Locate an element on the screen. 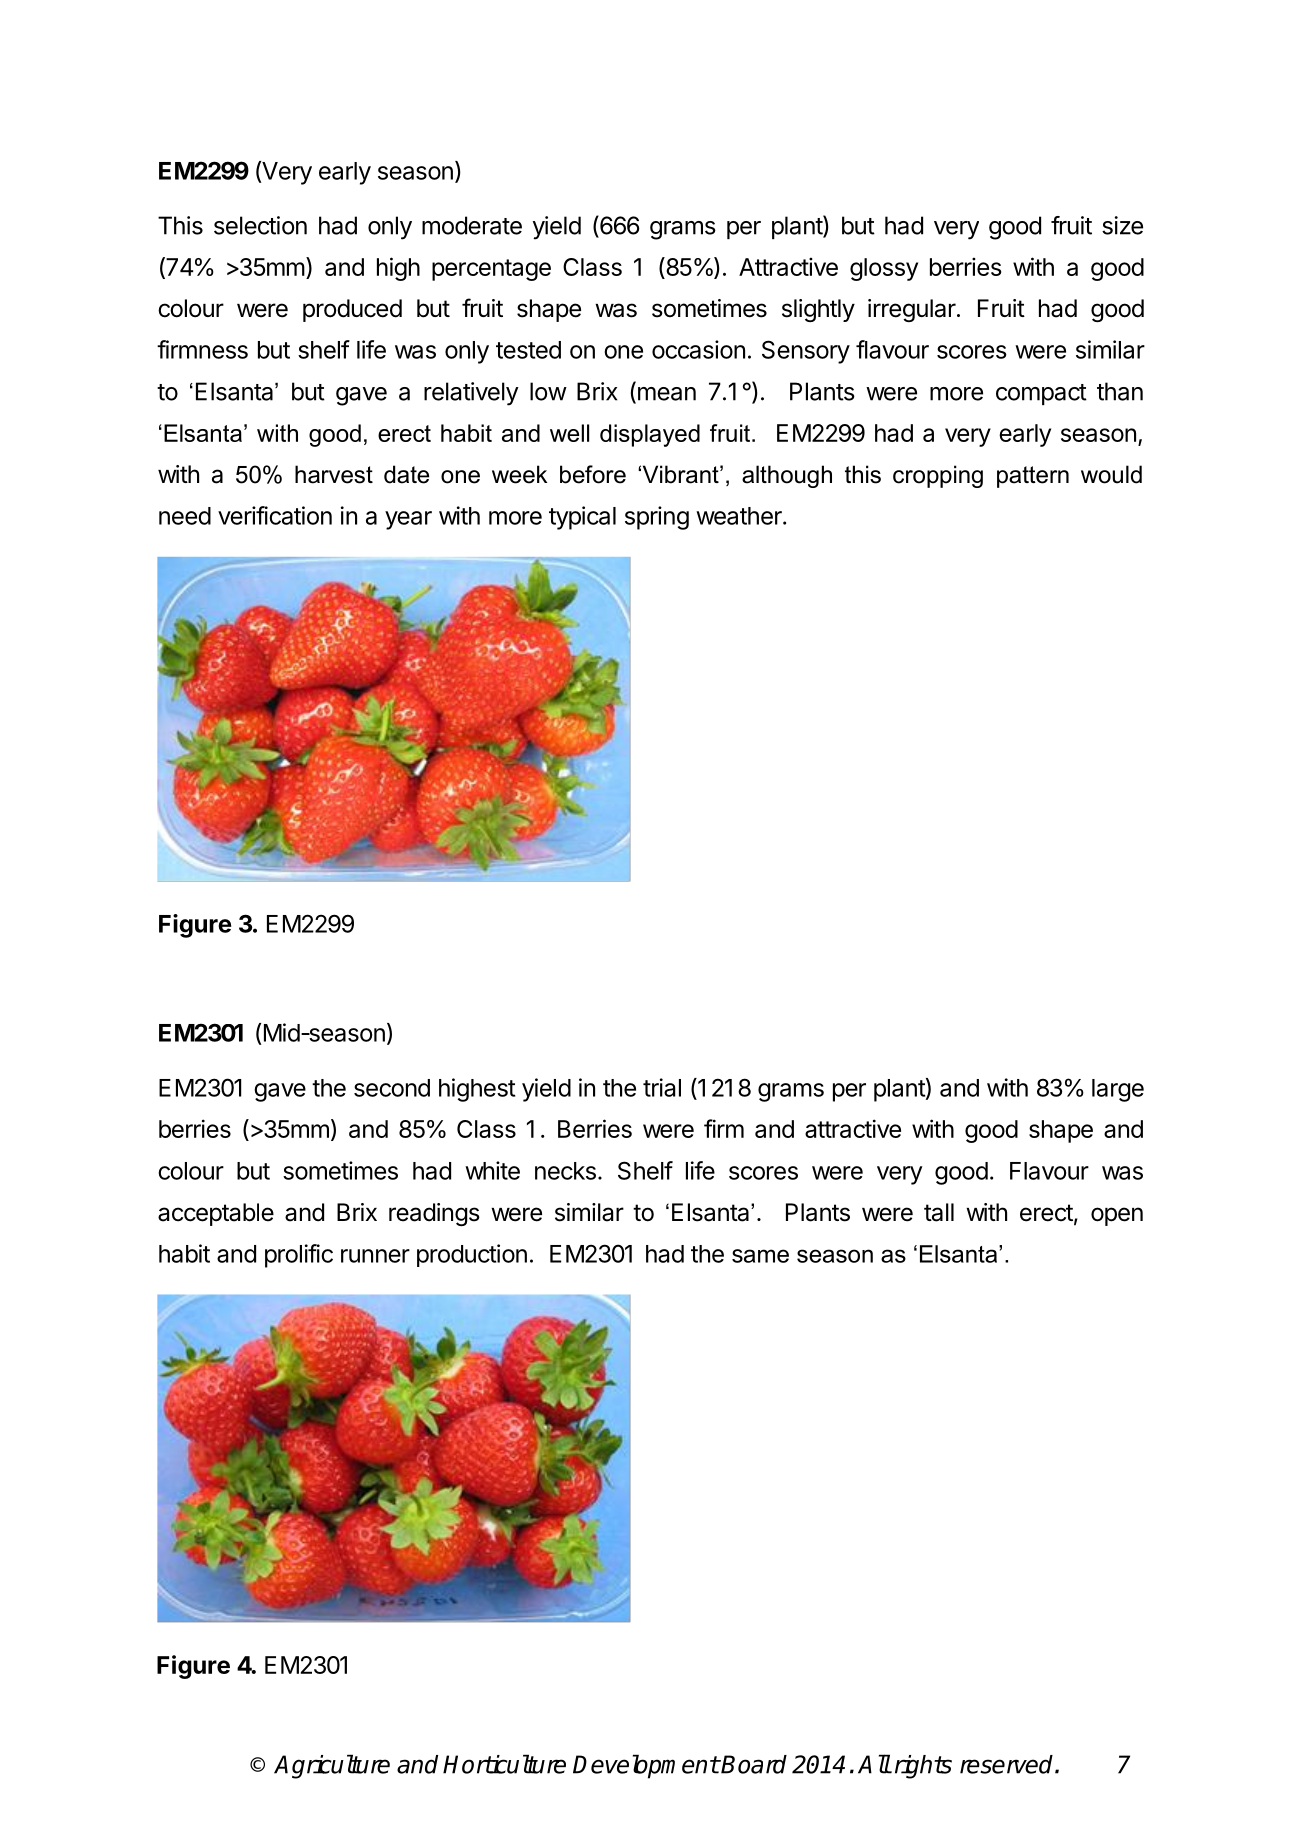 This screenshot has height=1840, width=1301. tall is located at coordinates (939, 1212).
